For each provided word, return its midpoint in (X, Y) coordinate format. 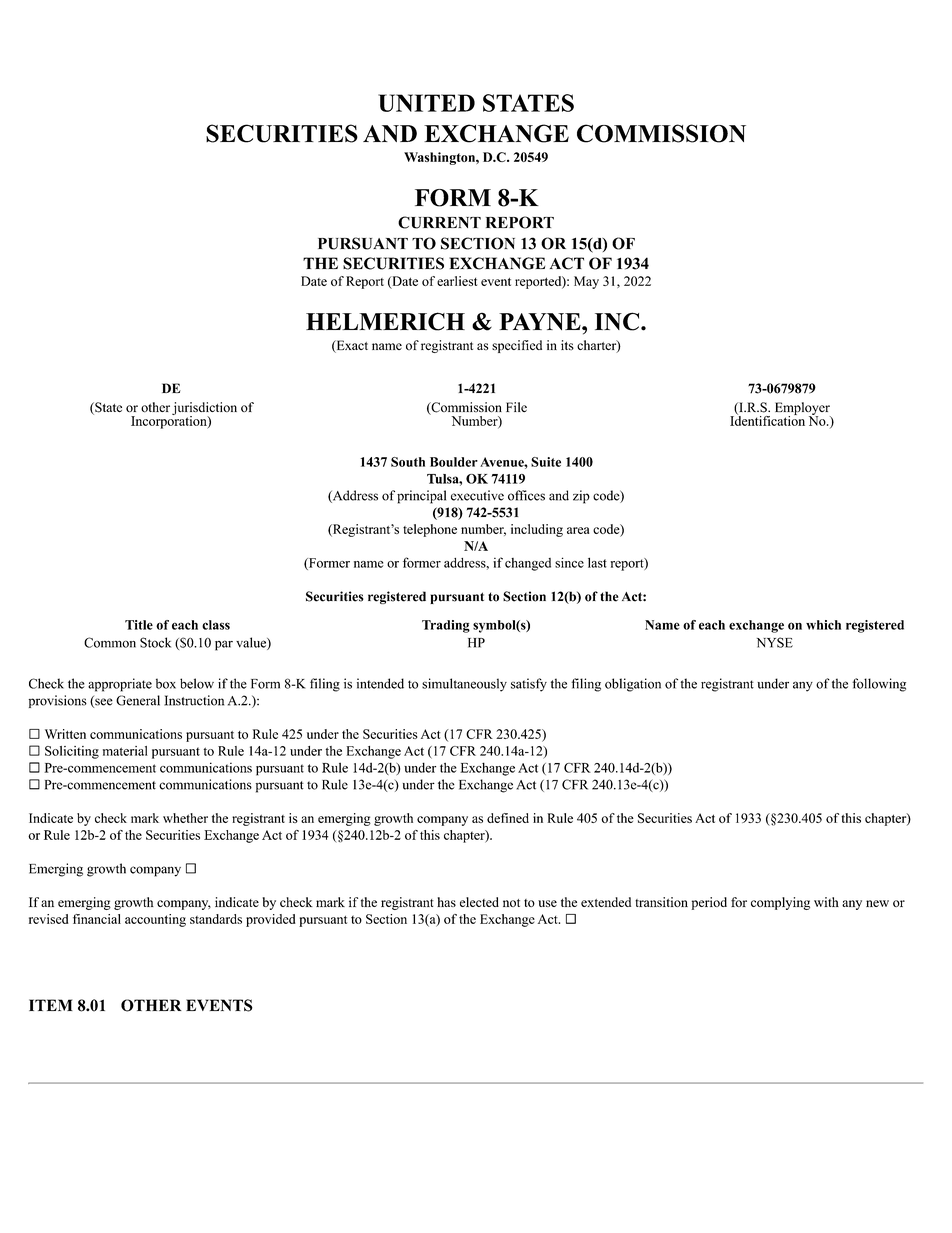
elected (479, 902)
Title (139, 625)
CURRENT (439, 222)
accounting (155, 920)
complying (780, 903)
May (586, 282)
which (823, 625)
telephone (430, 530)
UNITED (426, 103)
